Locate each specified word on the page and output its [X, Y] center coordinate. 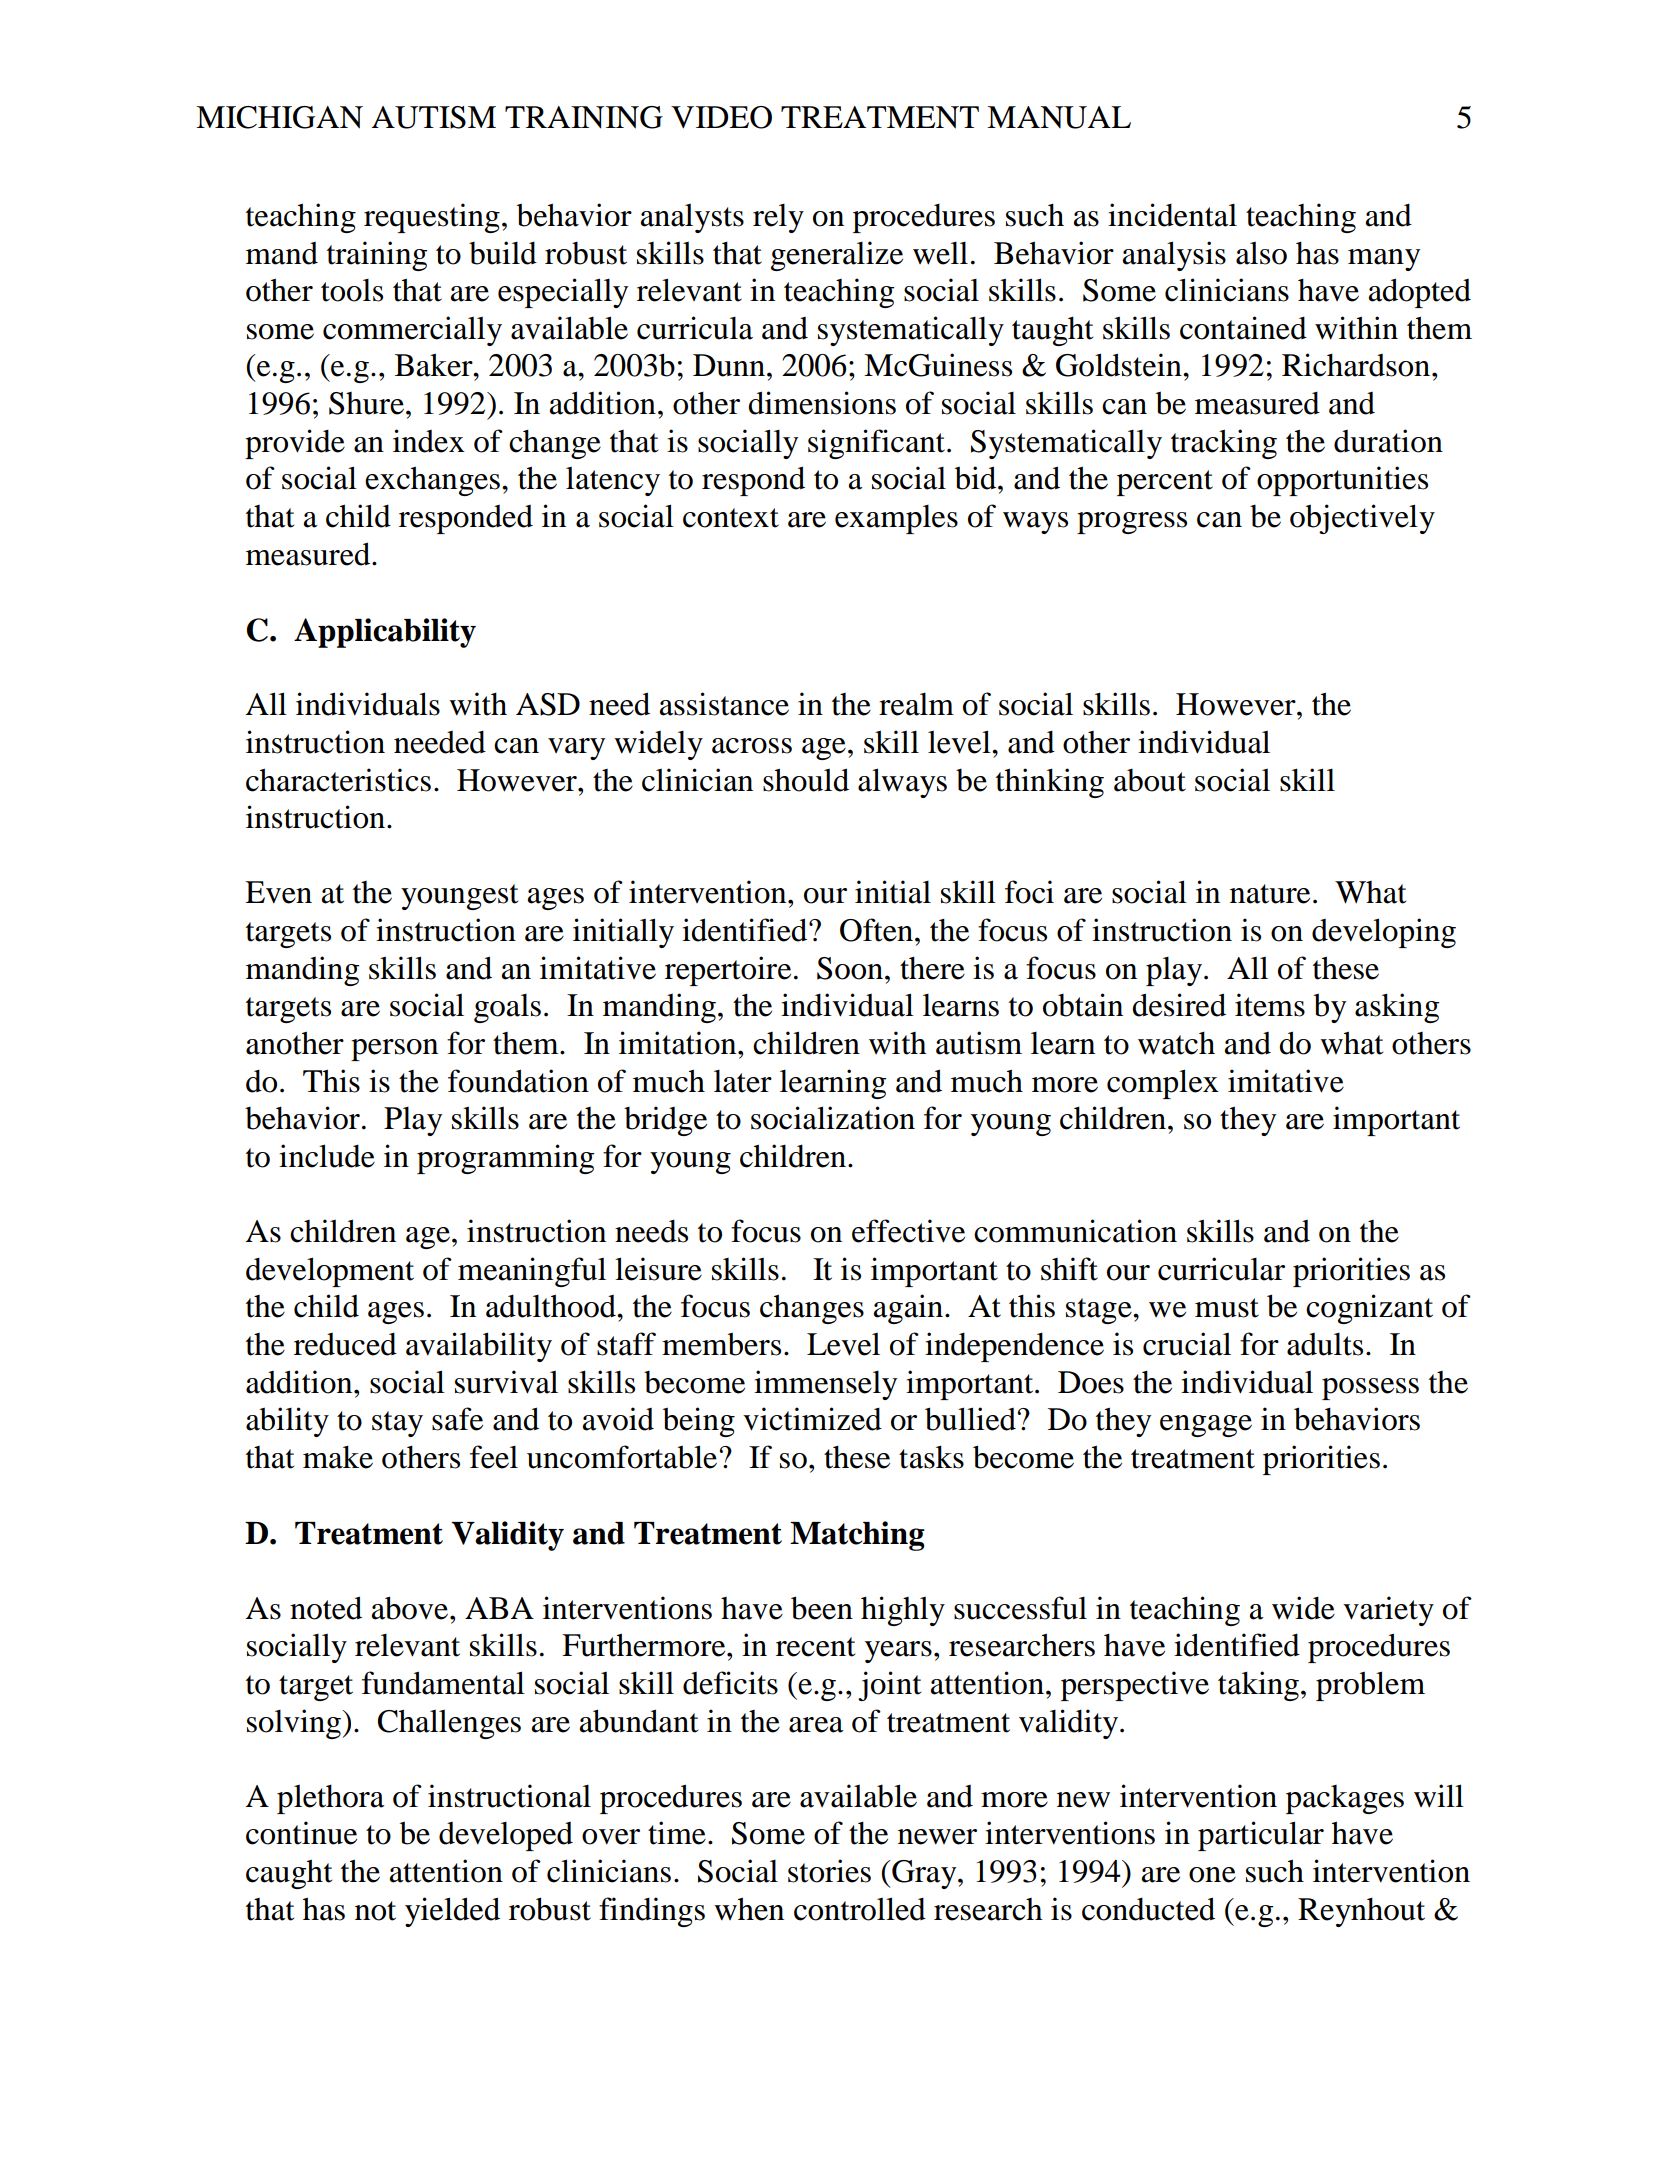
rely [778, 218]
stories [829, 1871]
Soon [851, 968]
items [1270, 1005]
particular [1261, 1836]
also [1261, 253]
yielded [452, 1912]
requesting [432, 218]
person [394, 1050]
